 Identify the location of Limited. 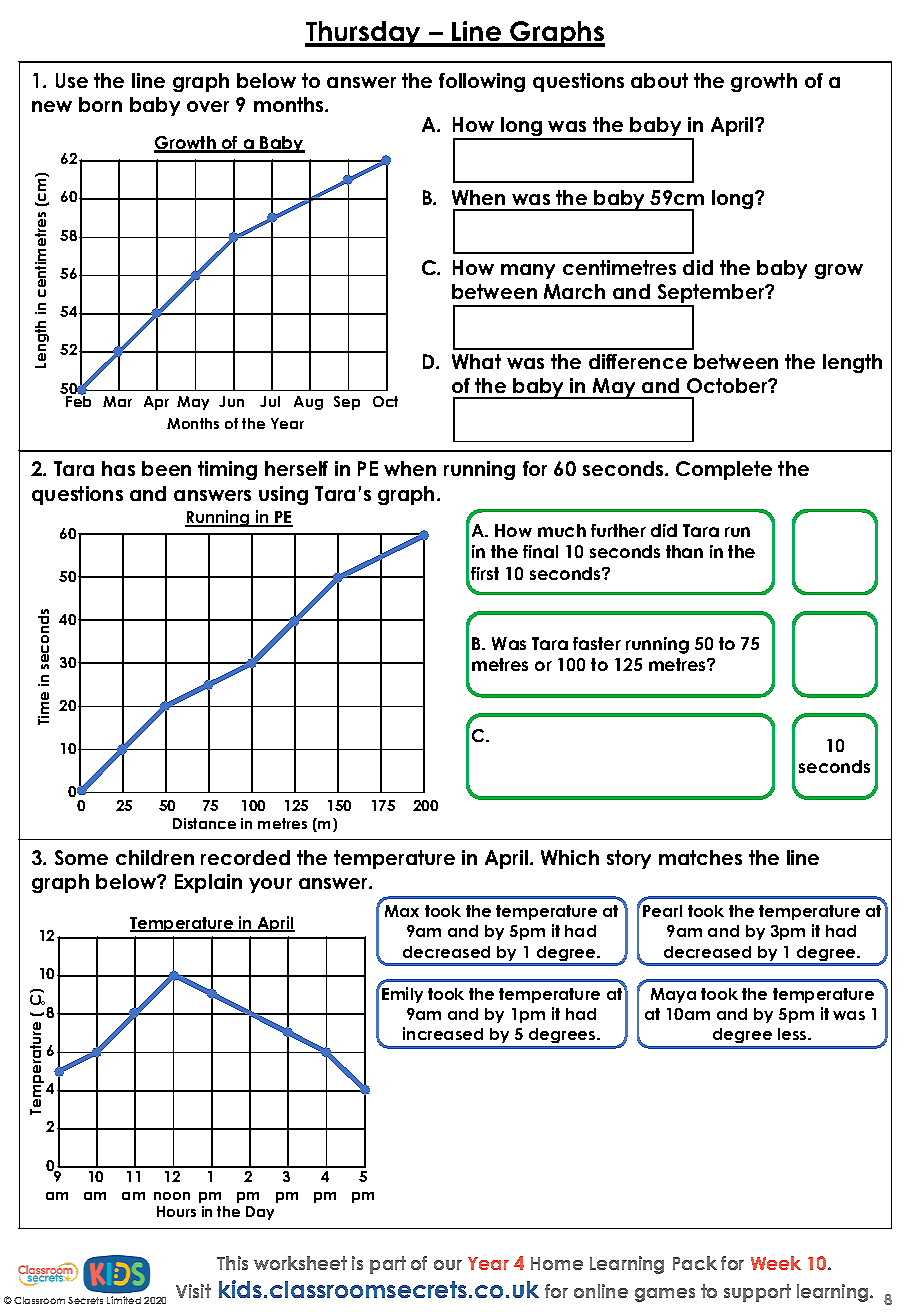
(124, 1300).
